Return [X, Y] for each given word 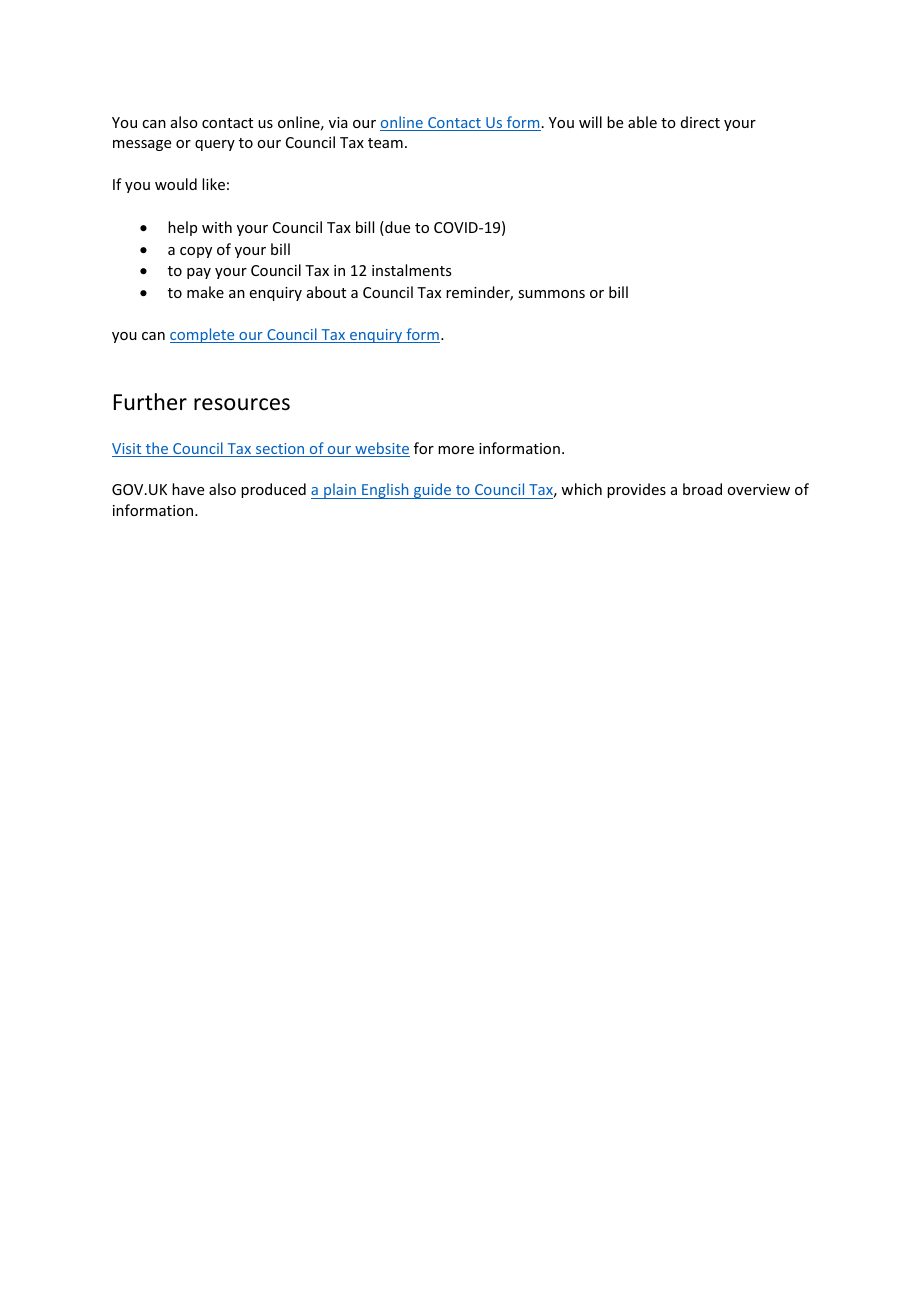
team [385, 143]
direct [700, 122]
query [215, 145]
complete [203, 335]
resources [242, 404]
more [456, 450]
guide [433, 491]
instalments [411, 270]
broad [702, 489]
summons [551, 294]
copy [196, 252]
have [188, 489]
